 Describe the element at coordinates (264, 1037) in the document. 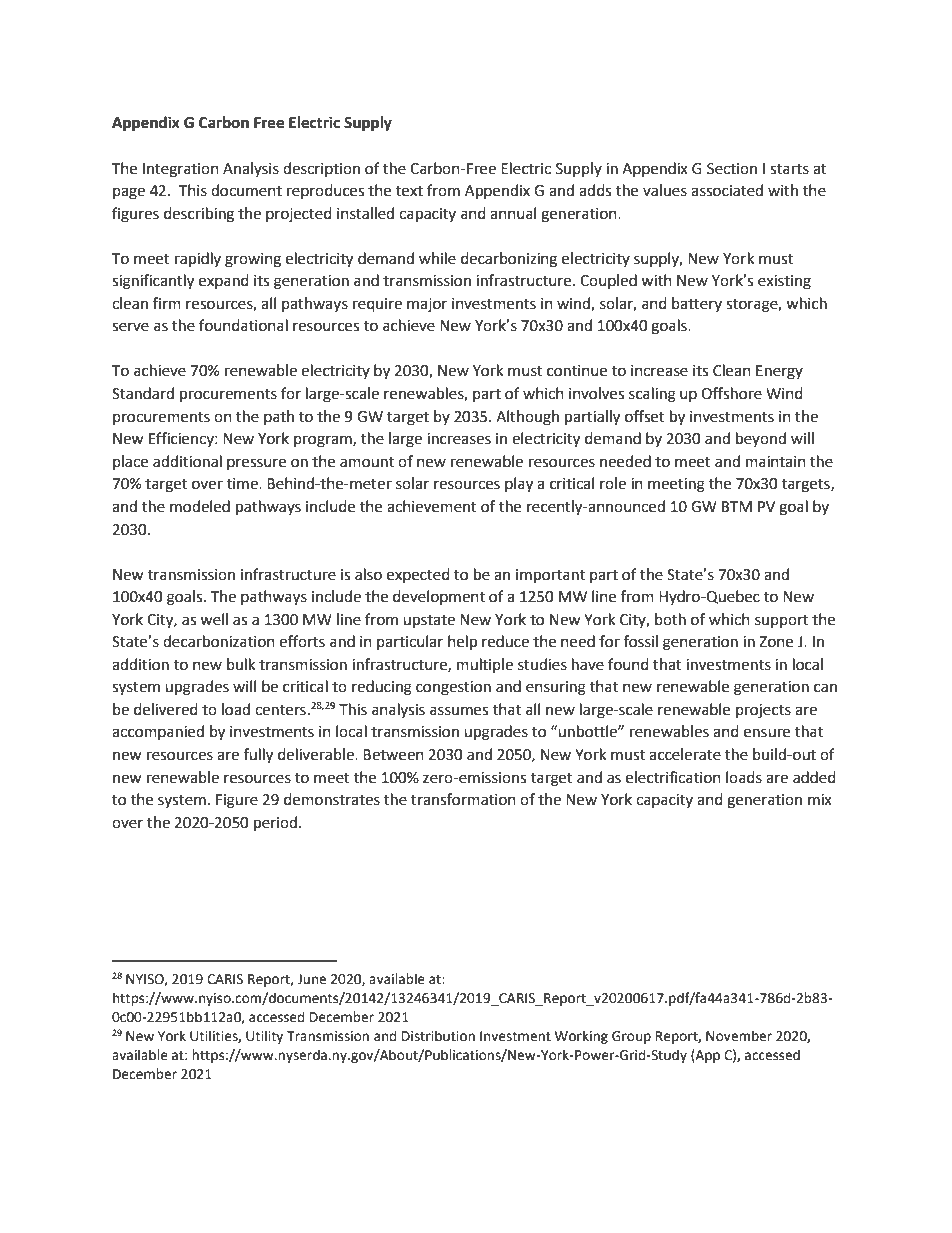

I see `Utility` at that location.
